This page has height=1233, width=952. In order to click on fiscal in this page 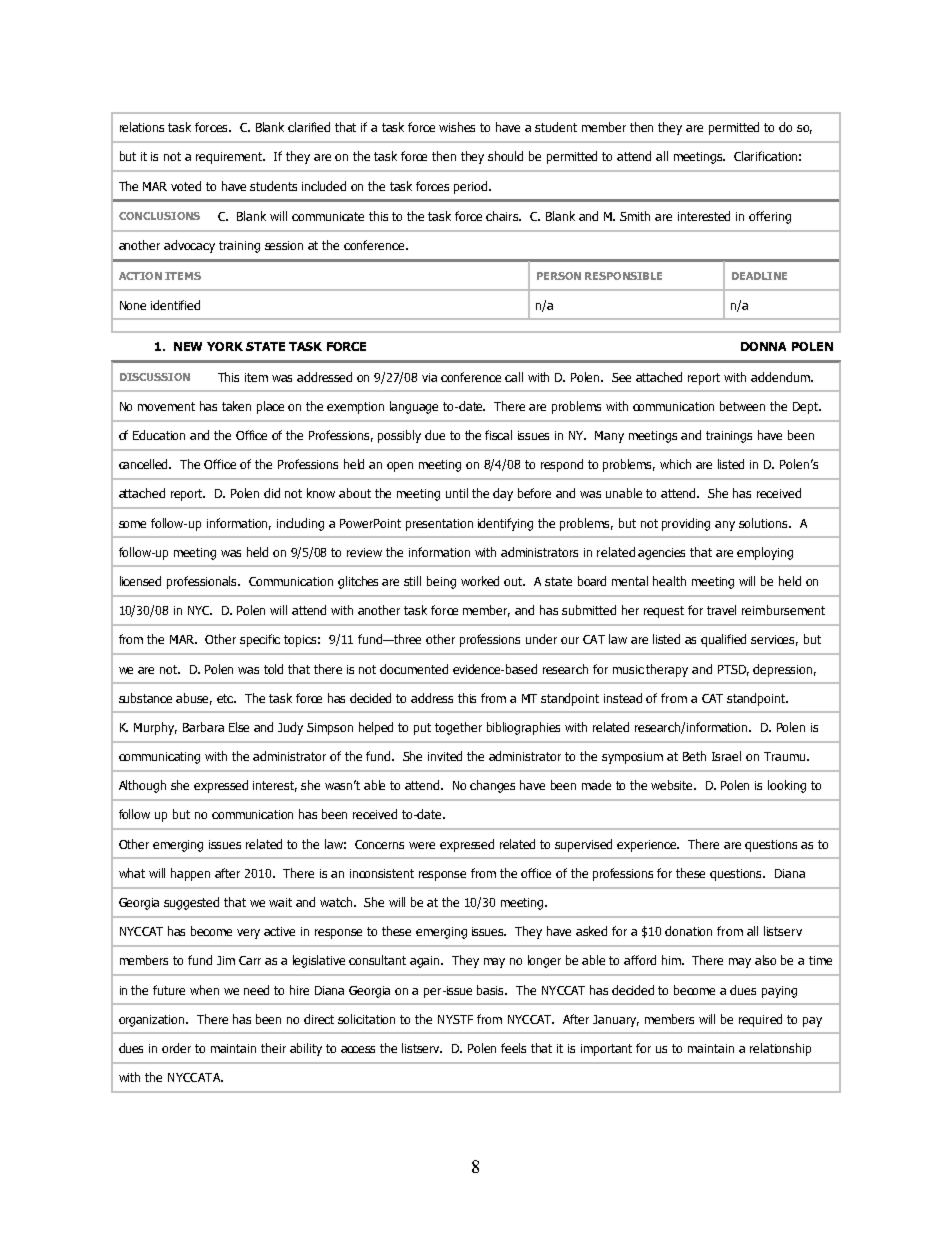, I will do `click(498, 435)`.
